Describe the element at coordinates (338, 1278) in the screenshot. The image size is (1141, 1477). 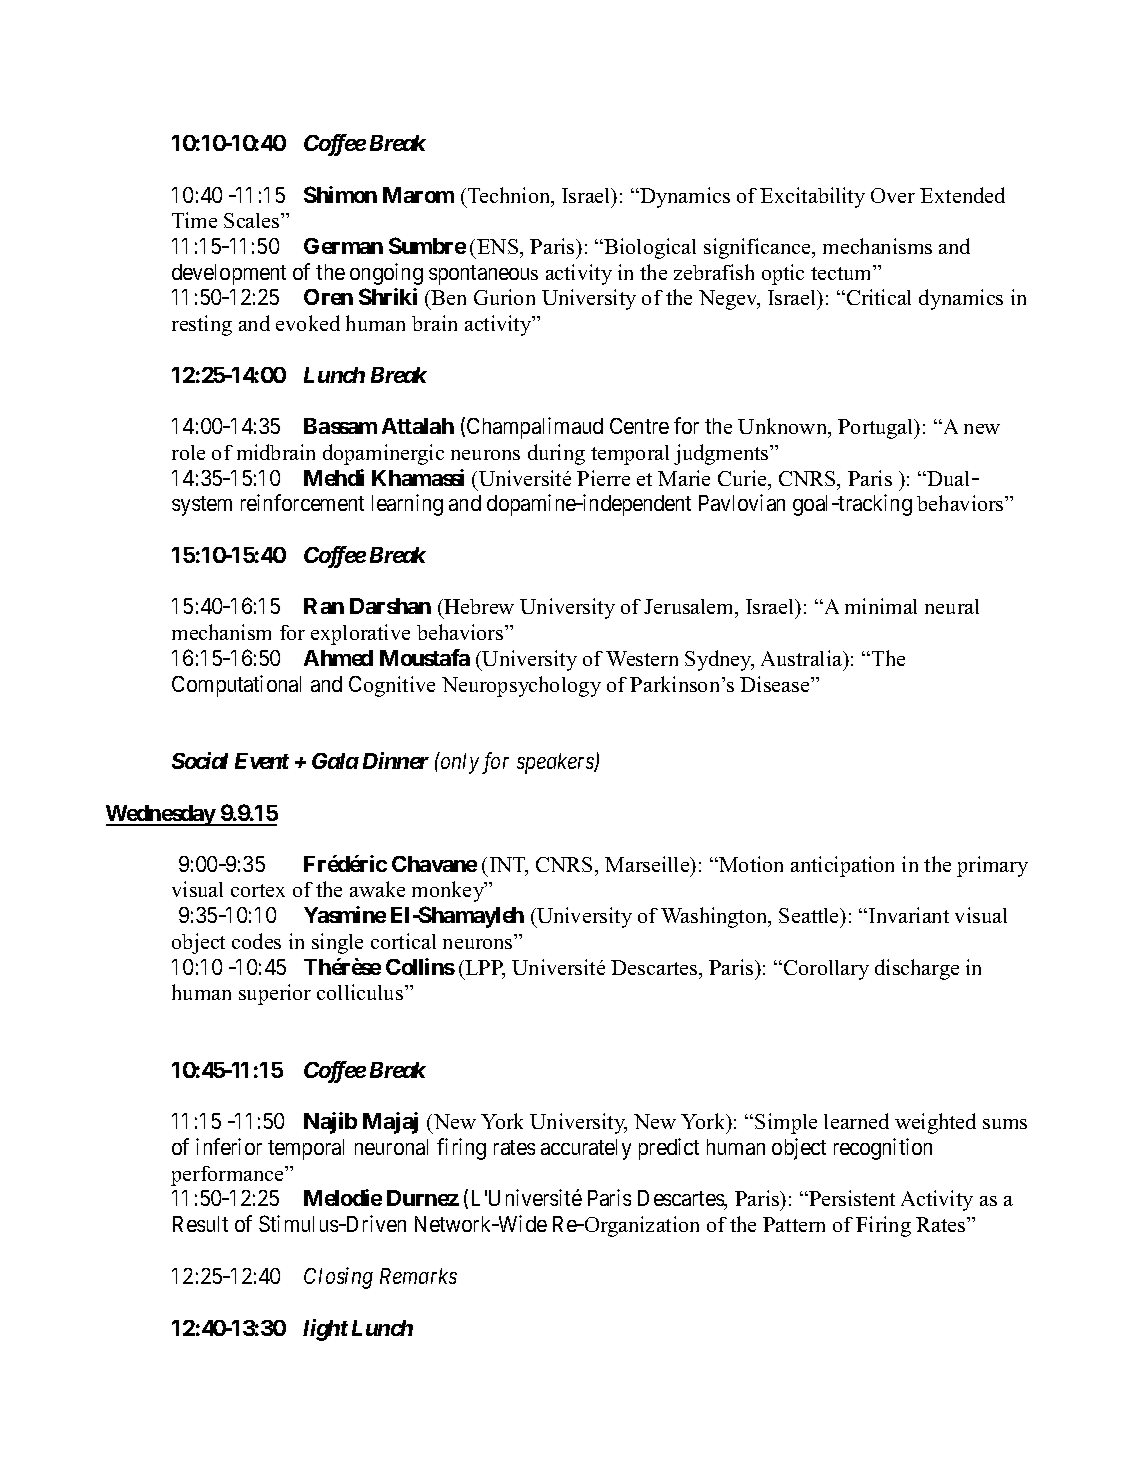
I see `Closing` at that location.
